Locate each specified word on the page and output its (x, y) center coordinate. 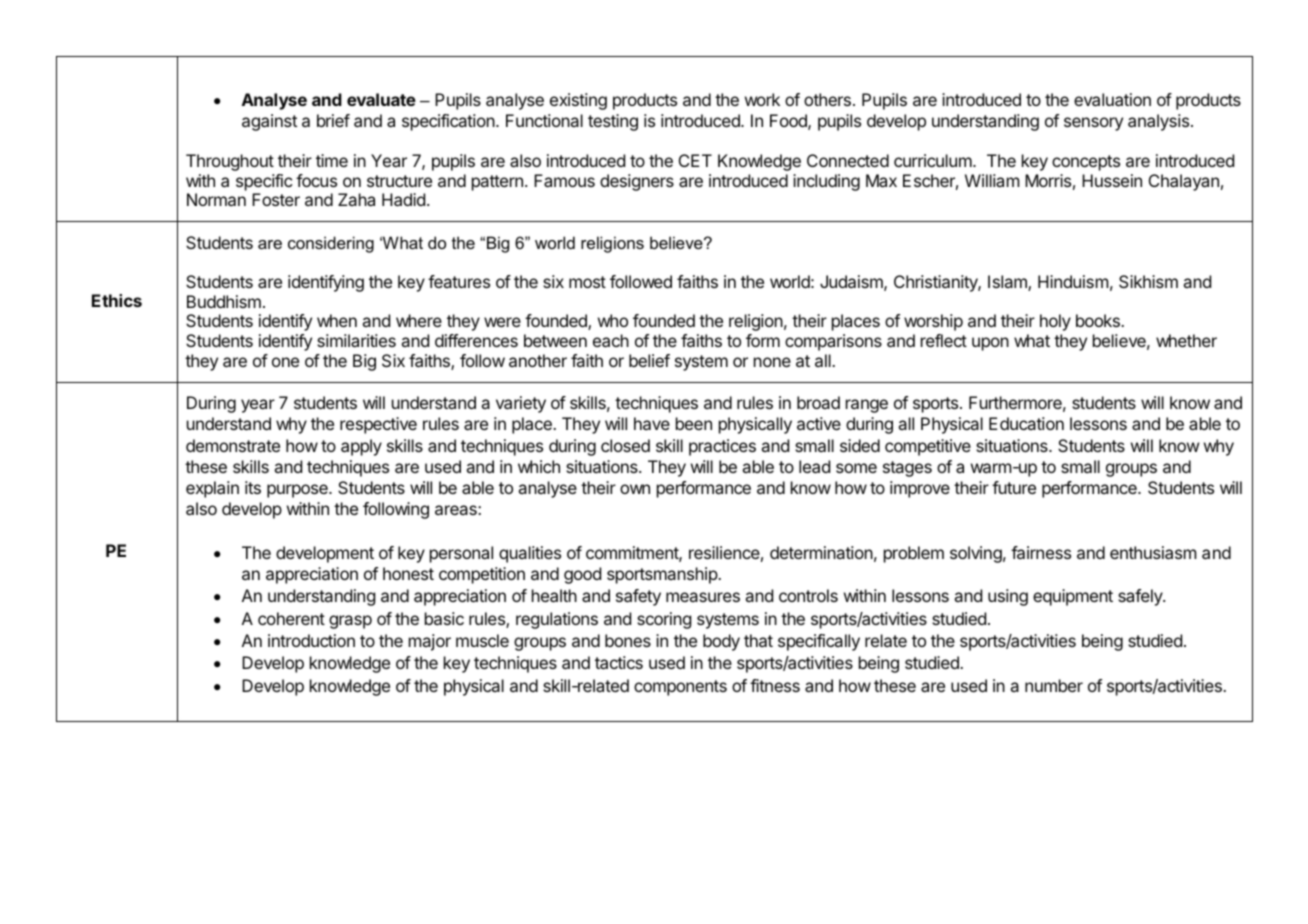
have (652, 423)
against (269, 122)
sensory (1093, 124)
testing (613, 122)
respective (378, 425)
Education (1026, 423)
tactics (619, 662)
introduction (311, 640)
